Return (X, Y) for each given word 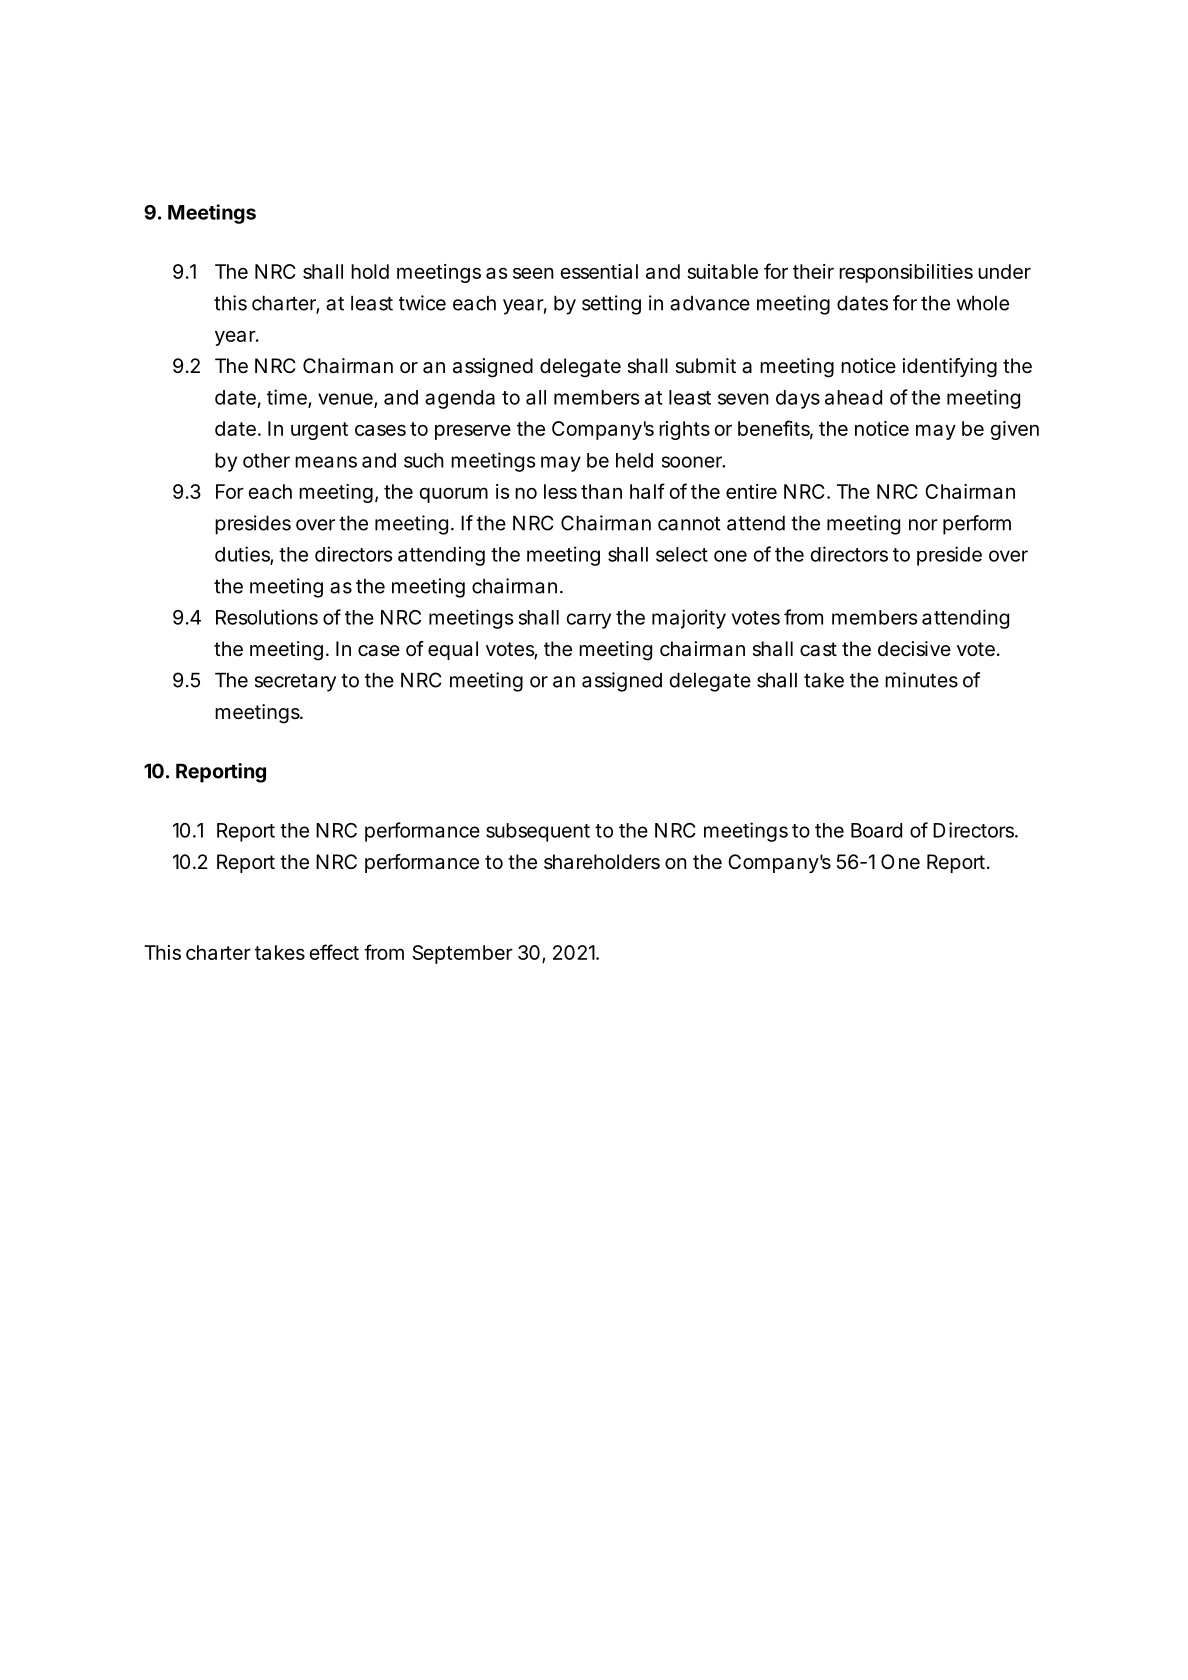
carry (589, 621)
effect (334, 952)
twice (422, 303)
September (462, 954)
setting (611, 305)
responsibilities (906, 273)
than (601, 491)
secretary (295, 683)
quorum (453, 495)
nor (923, 525)
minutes (921, 680)
